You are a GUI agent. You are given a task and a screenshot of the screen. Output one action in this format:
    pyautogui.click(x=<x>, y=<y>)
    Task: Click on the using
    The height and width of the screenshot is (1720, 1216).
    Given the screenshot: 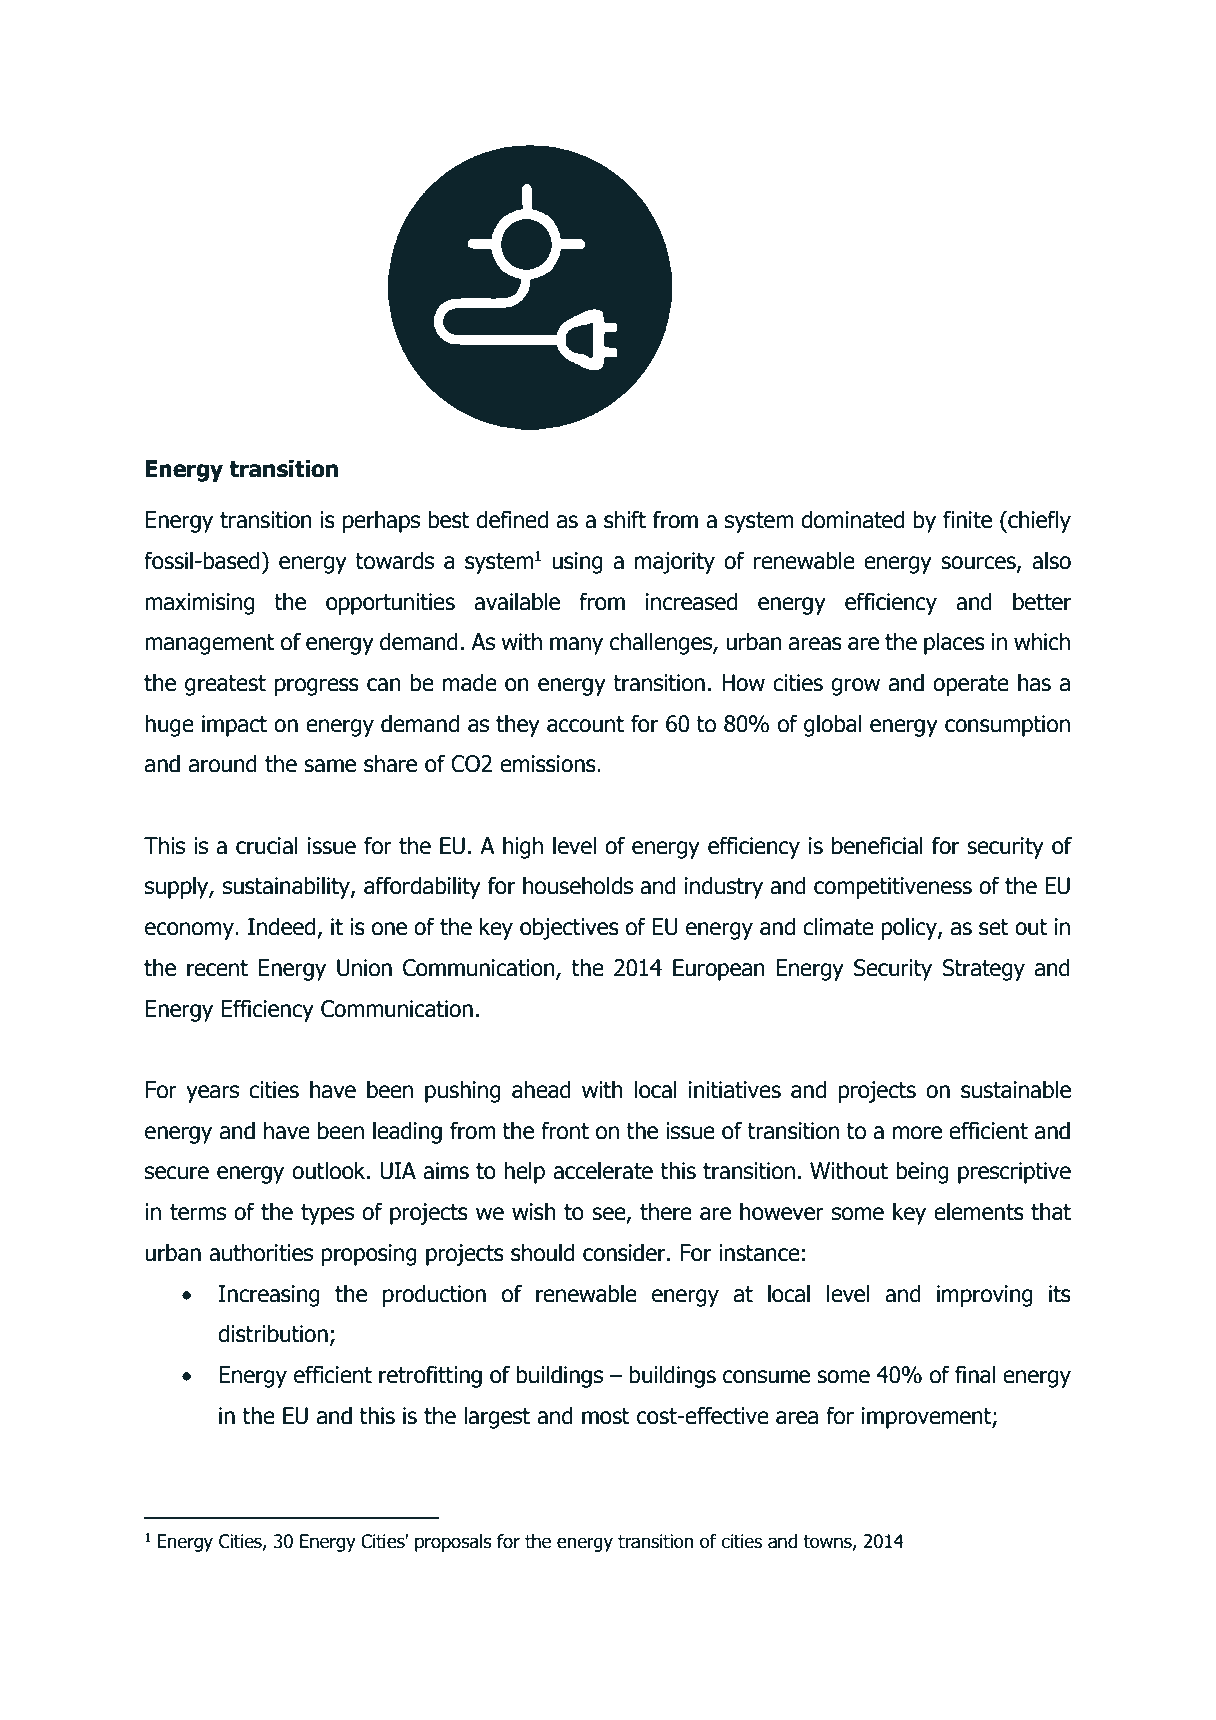 What is the action you would take?
    pyautogui.click(x=577, y=563)
